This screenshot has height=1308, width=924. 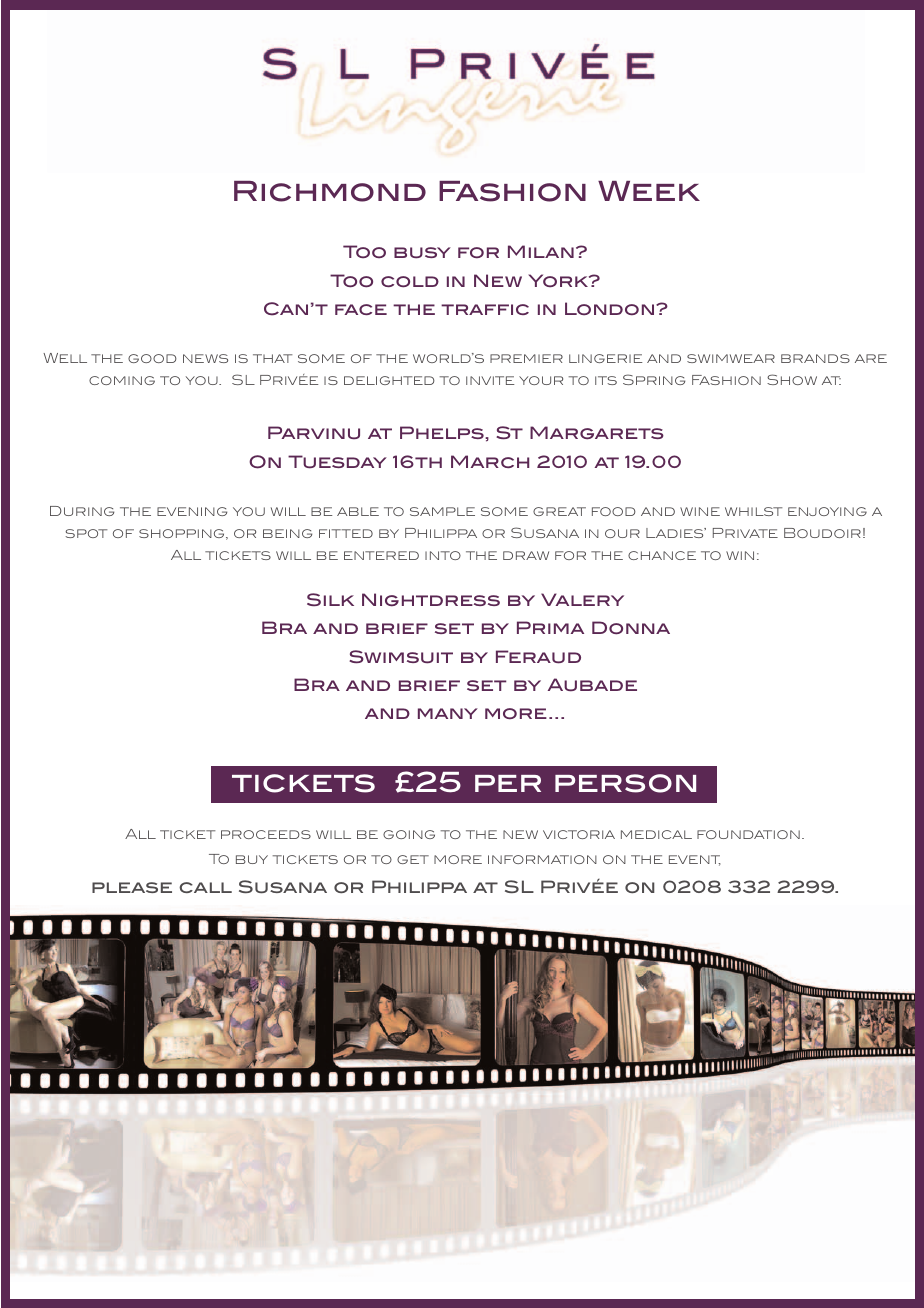 I want to click on Richmond, so click(x=330, y=191).
